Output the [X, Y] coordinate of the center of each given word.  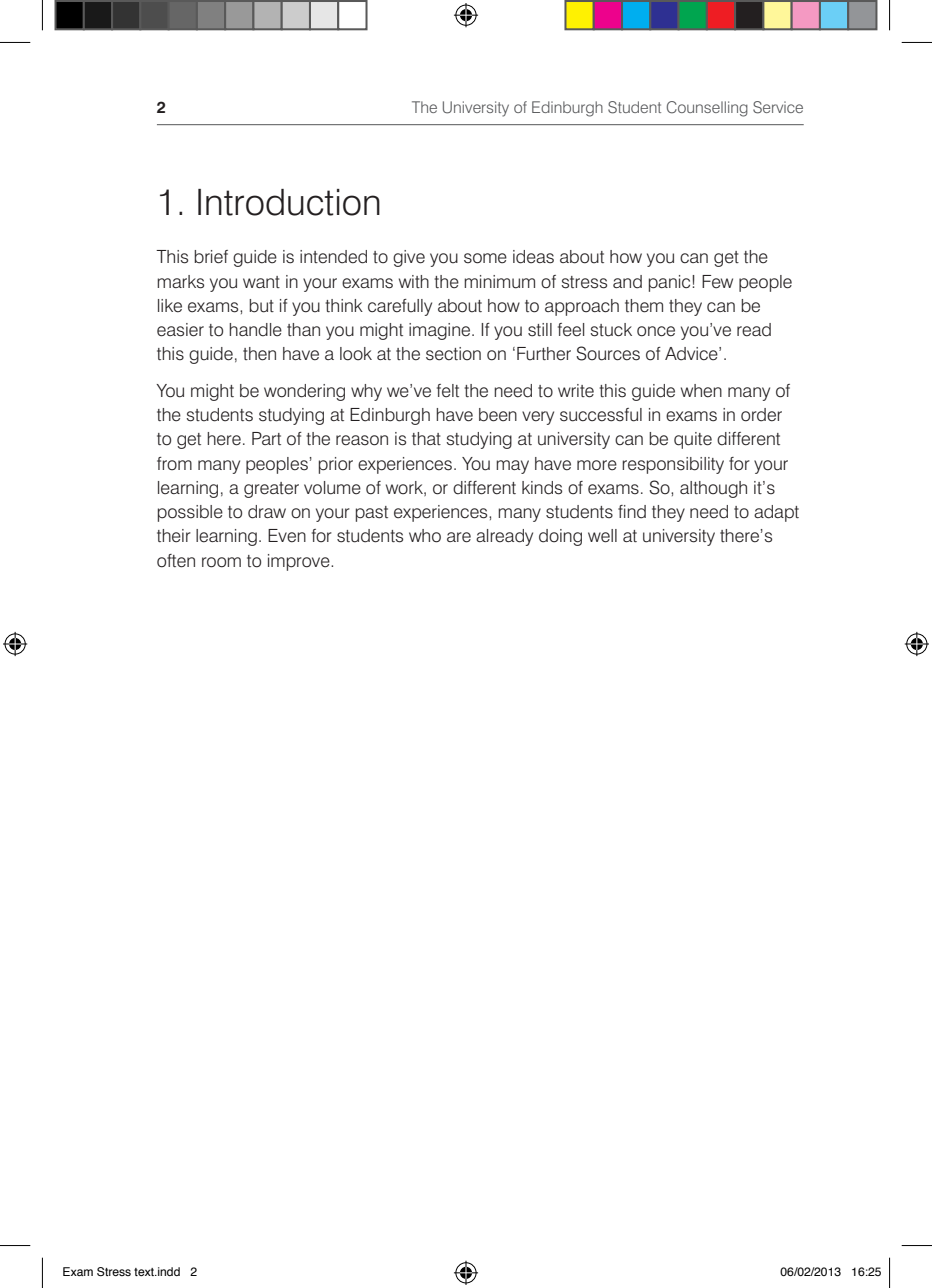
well [602, 536]
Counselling [707, 109]
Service [778, 107]
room [221, 562]
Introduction [289, 202]
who [425, 536]
